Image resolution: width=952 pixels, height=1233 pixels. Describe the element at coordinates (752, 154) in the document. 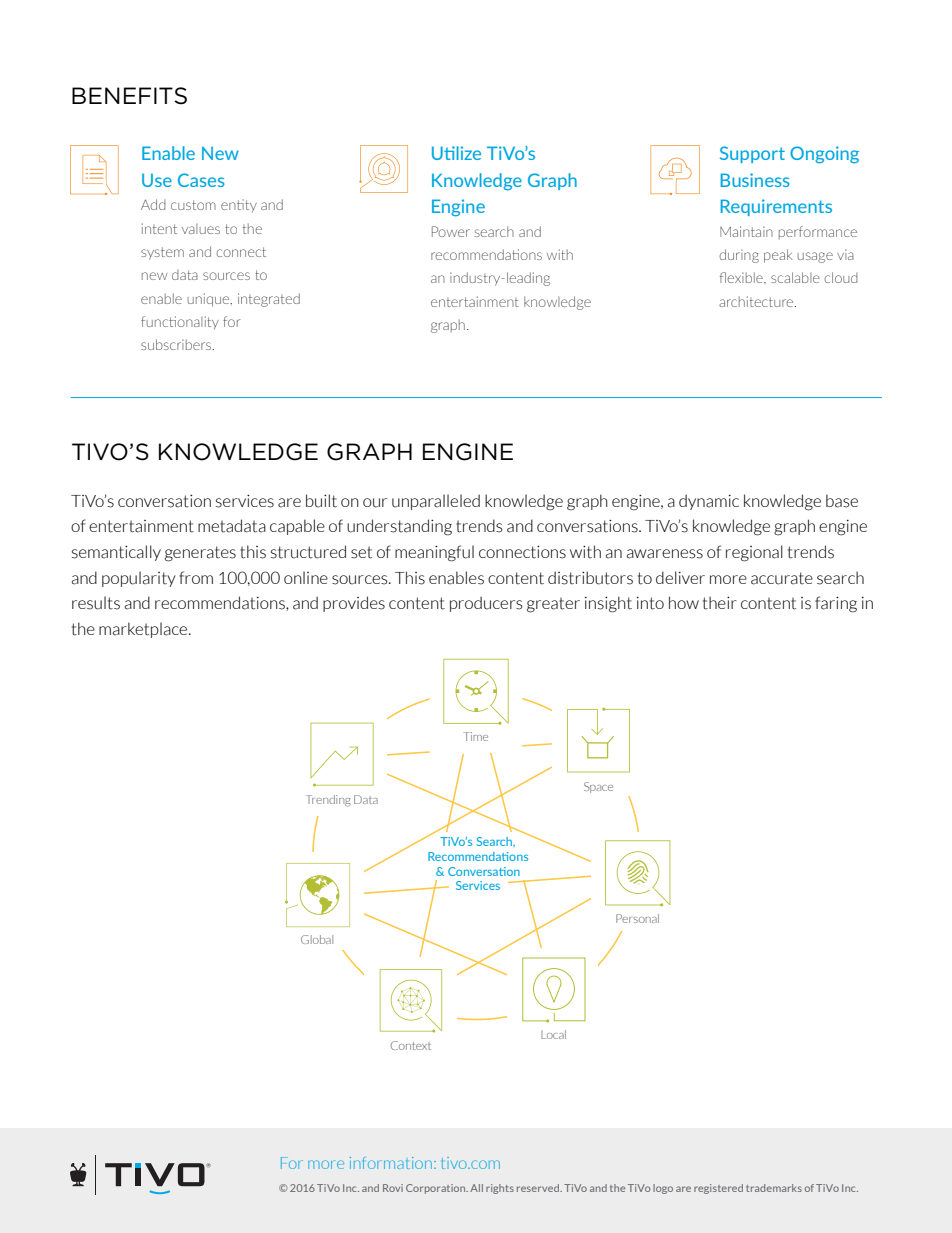

I see `Support` at that location.
